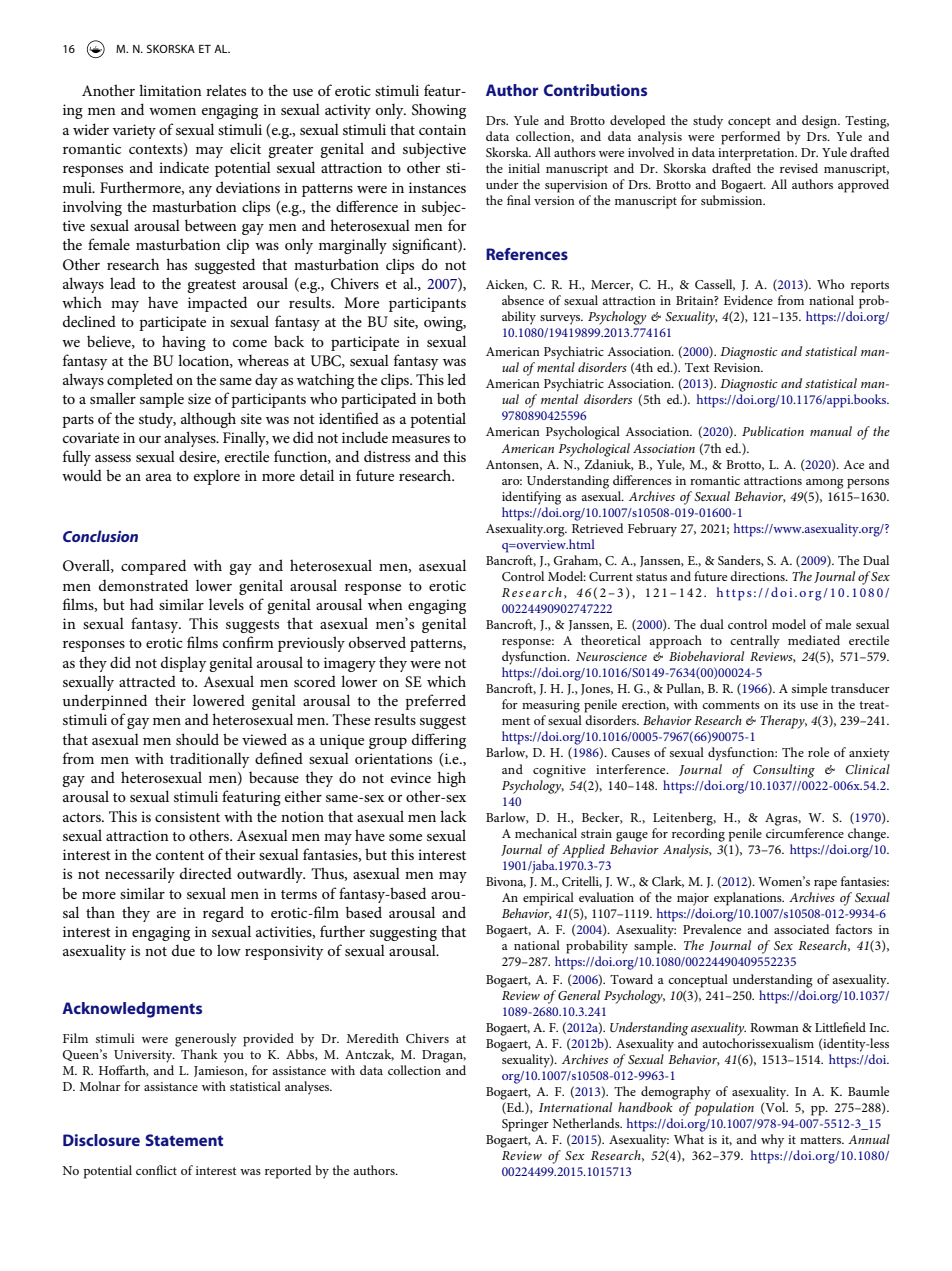 Image resolution: width=952 pixels, height=1271 pixels. I want to click on conflict, so click(156, 1170).
